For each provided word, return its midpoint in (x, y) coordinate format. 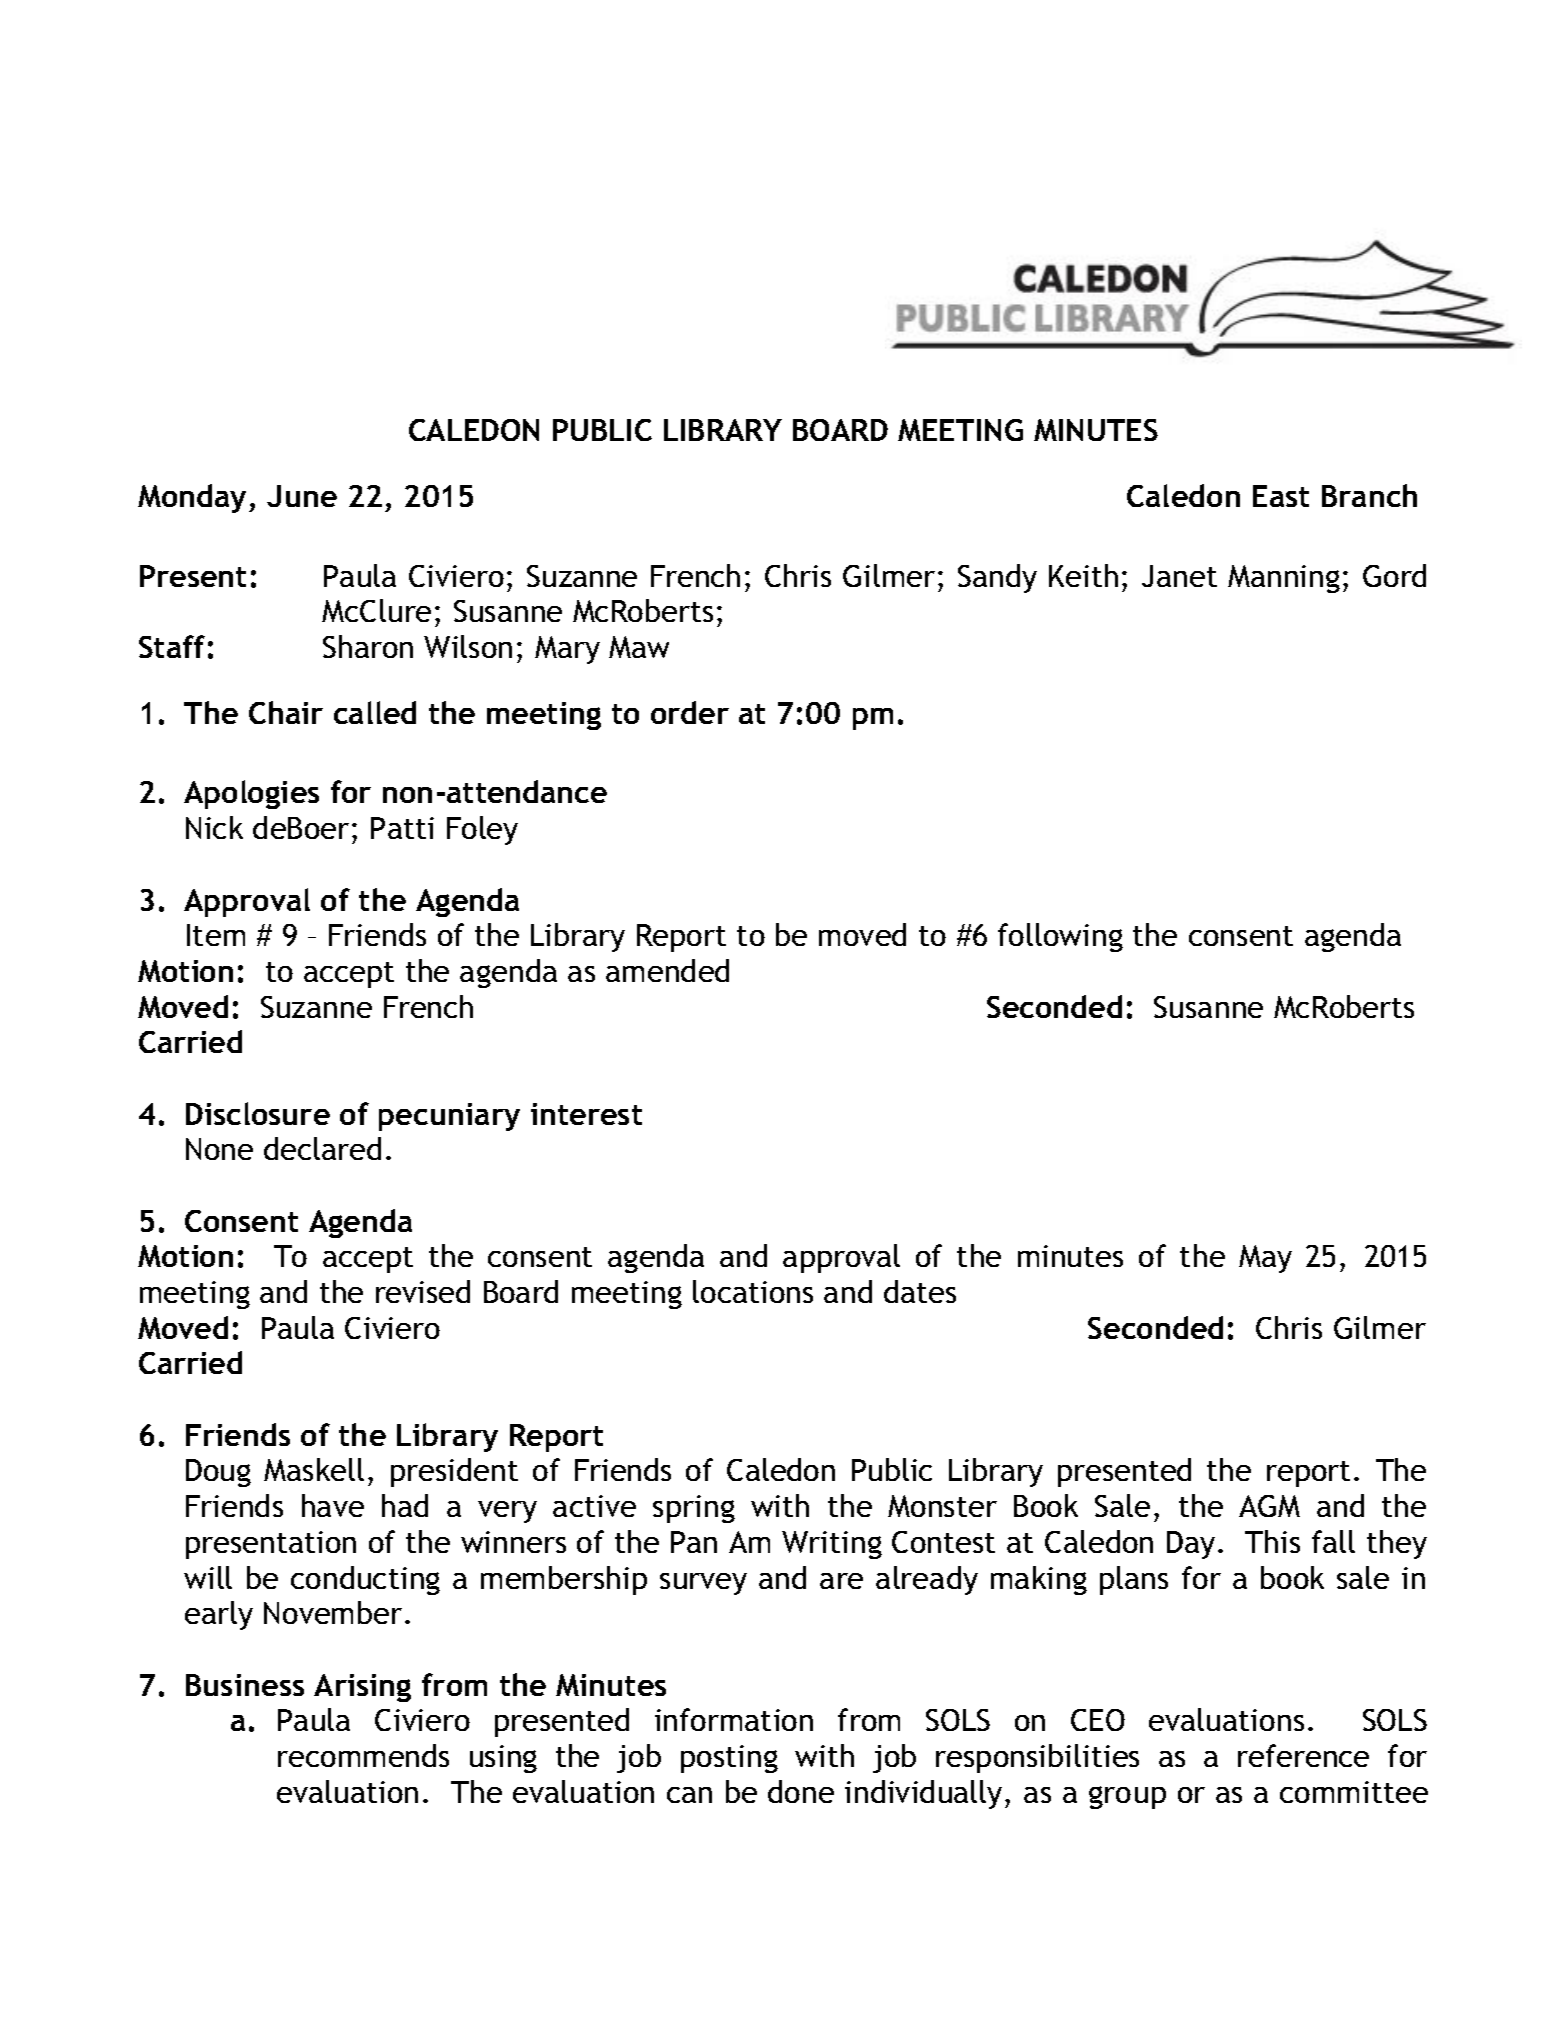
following (1060, 937)
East (1281, 496)
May (1265, 1259)
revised (423, 1291)
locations (753, 1291)
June (302, 496)
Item (216, 935)
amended (667, 970)
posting (729, 1759)
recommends (363, 1755)
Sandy (997, 578)
